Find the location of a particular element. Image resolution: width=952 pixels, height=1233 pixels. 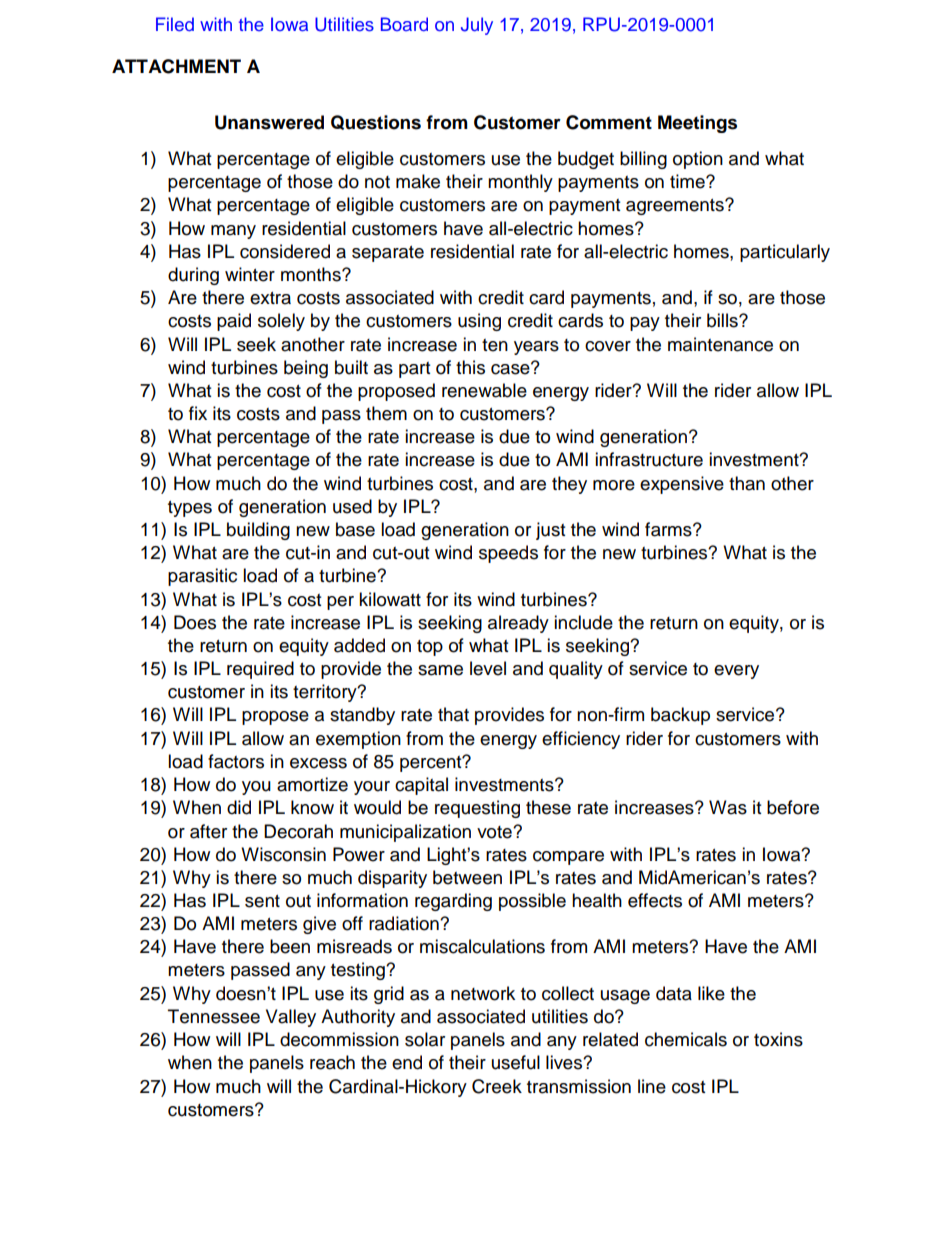

renewable is located at coordinates (484, 390).
